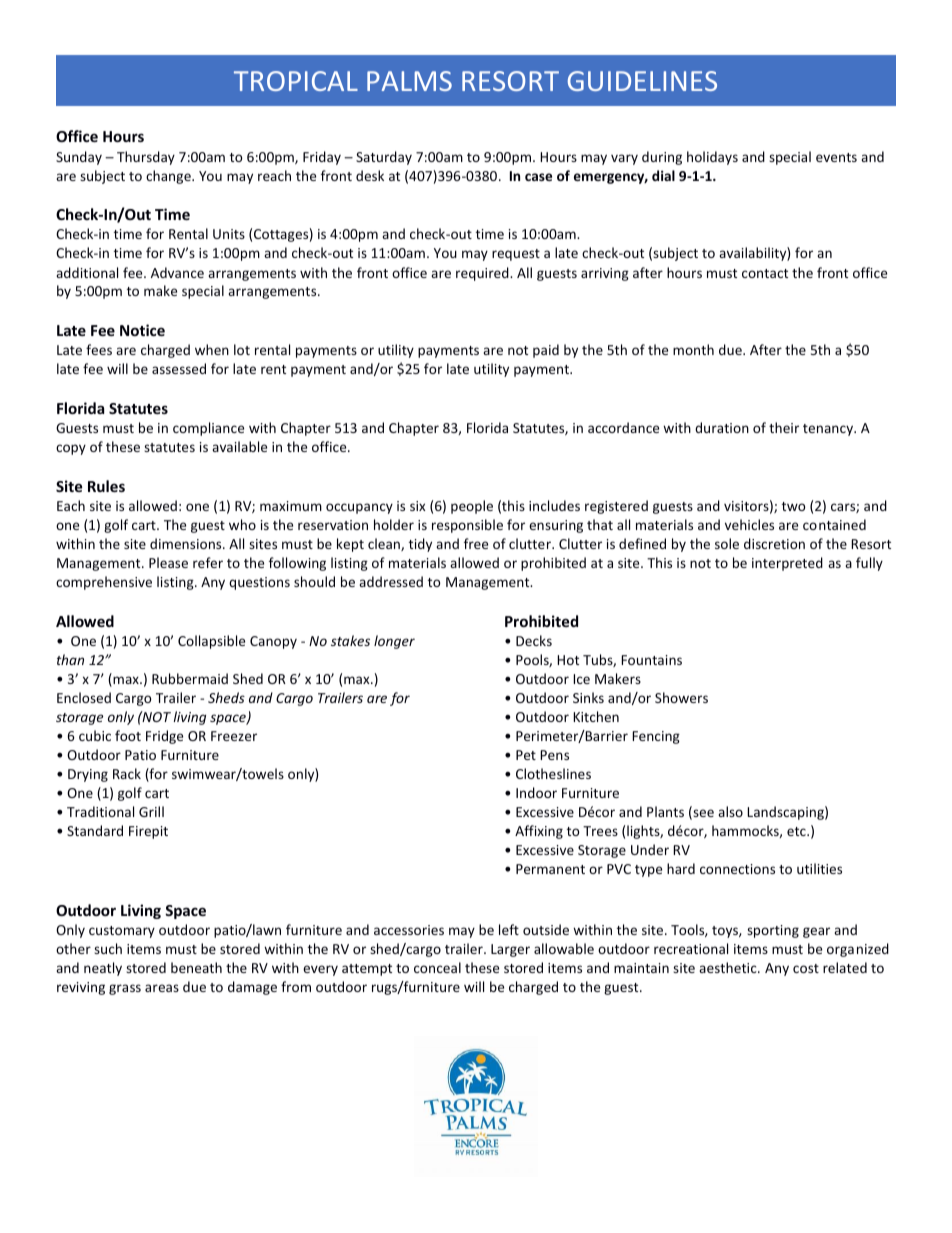 Image resolution: width=952 pixels, height=1233 pixels. What do you see at coordinates (187, 543) in the document?
I see `dimensions` at bounding box center [187, 543].
